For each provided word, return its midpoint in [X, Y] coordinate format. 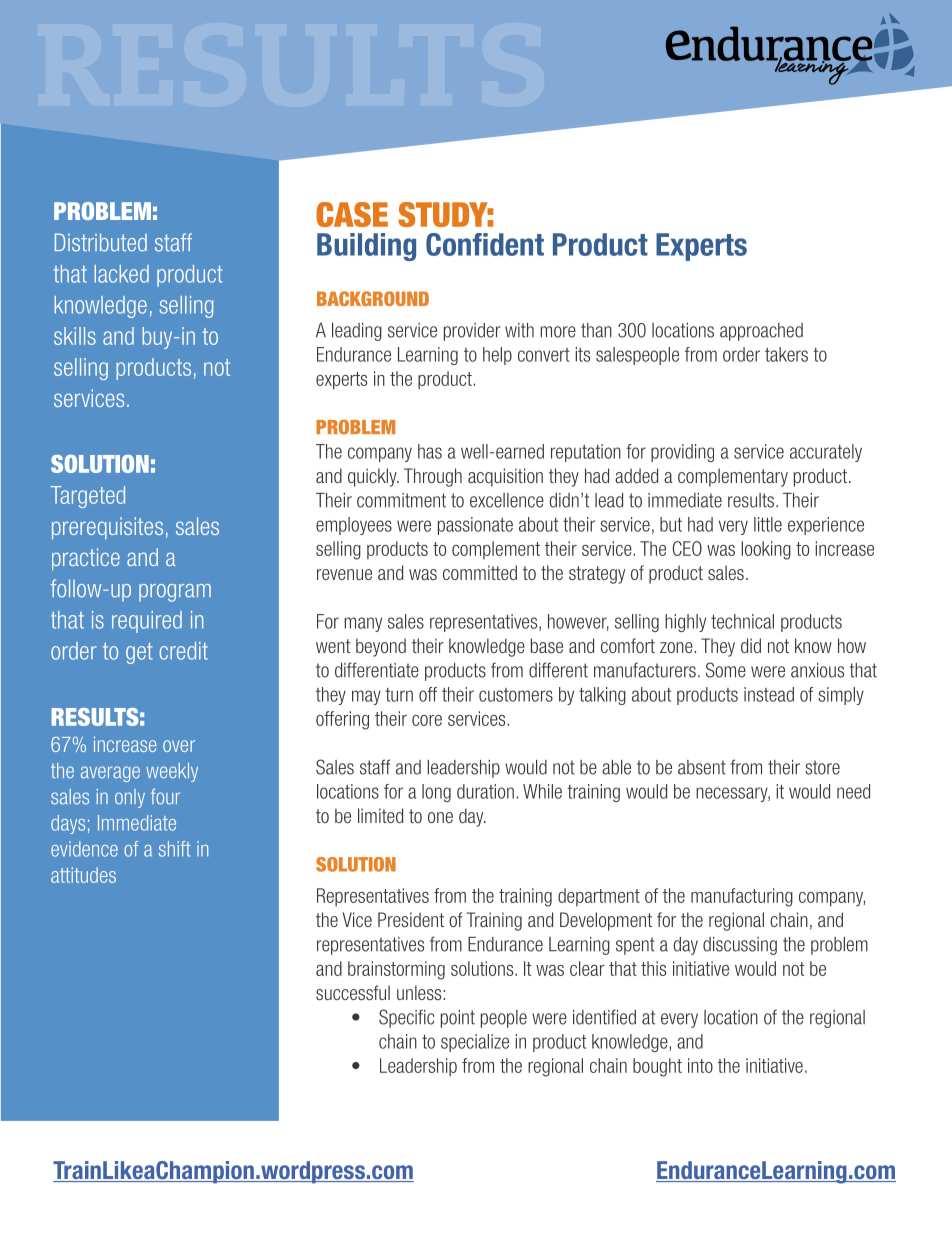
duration [485, 791]
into [700, 1065]
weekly [172, 772]
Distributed [101, 242]
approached [761, 332]
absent [702, 767]
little [768, 524]
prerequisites [107, 528]
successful [353, 992]
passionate [475, 526]
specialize [475, 1043]
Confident [485, 244]
